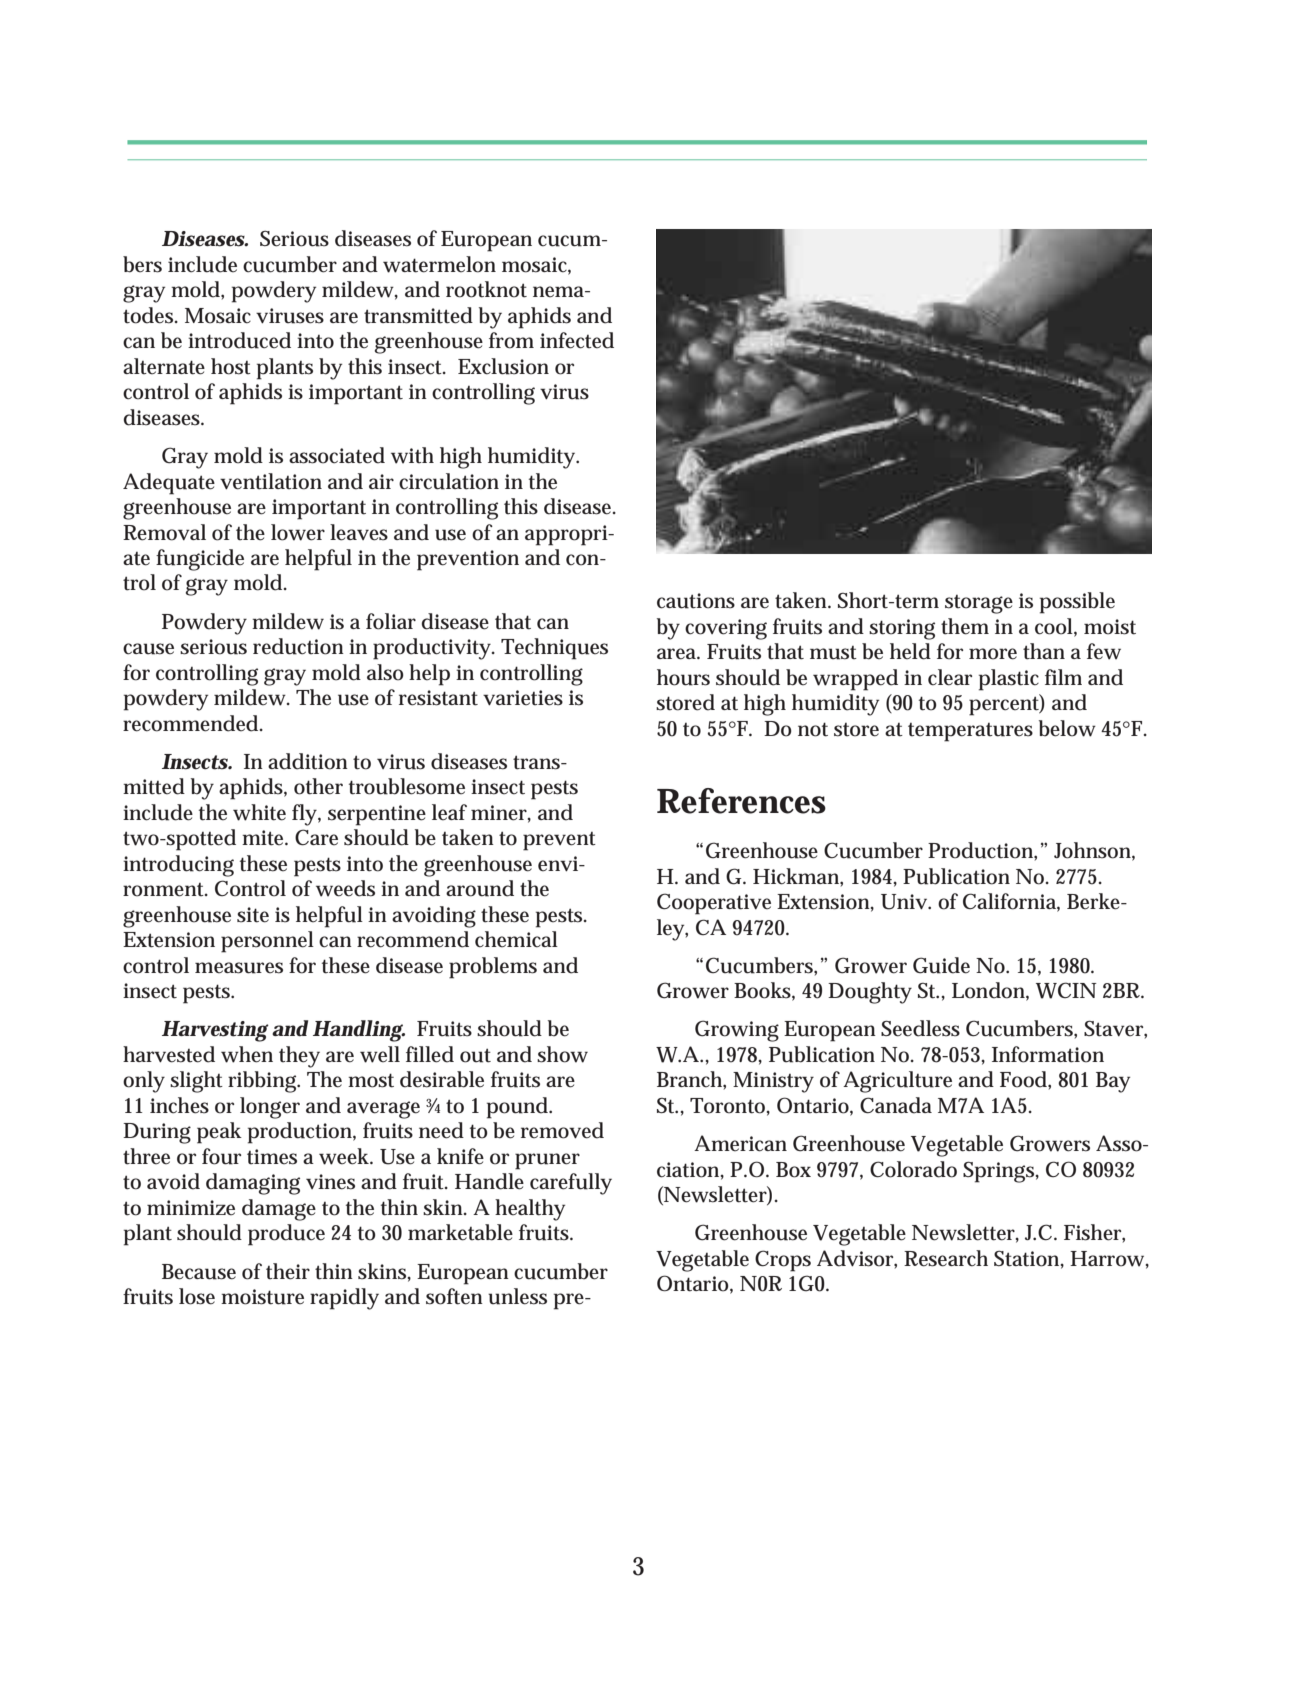 This page has width=1300, height=1682. Describe the element at coordinates (979, 604) in the page. I see `storage` at that location.
